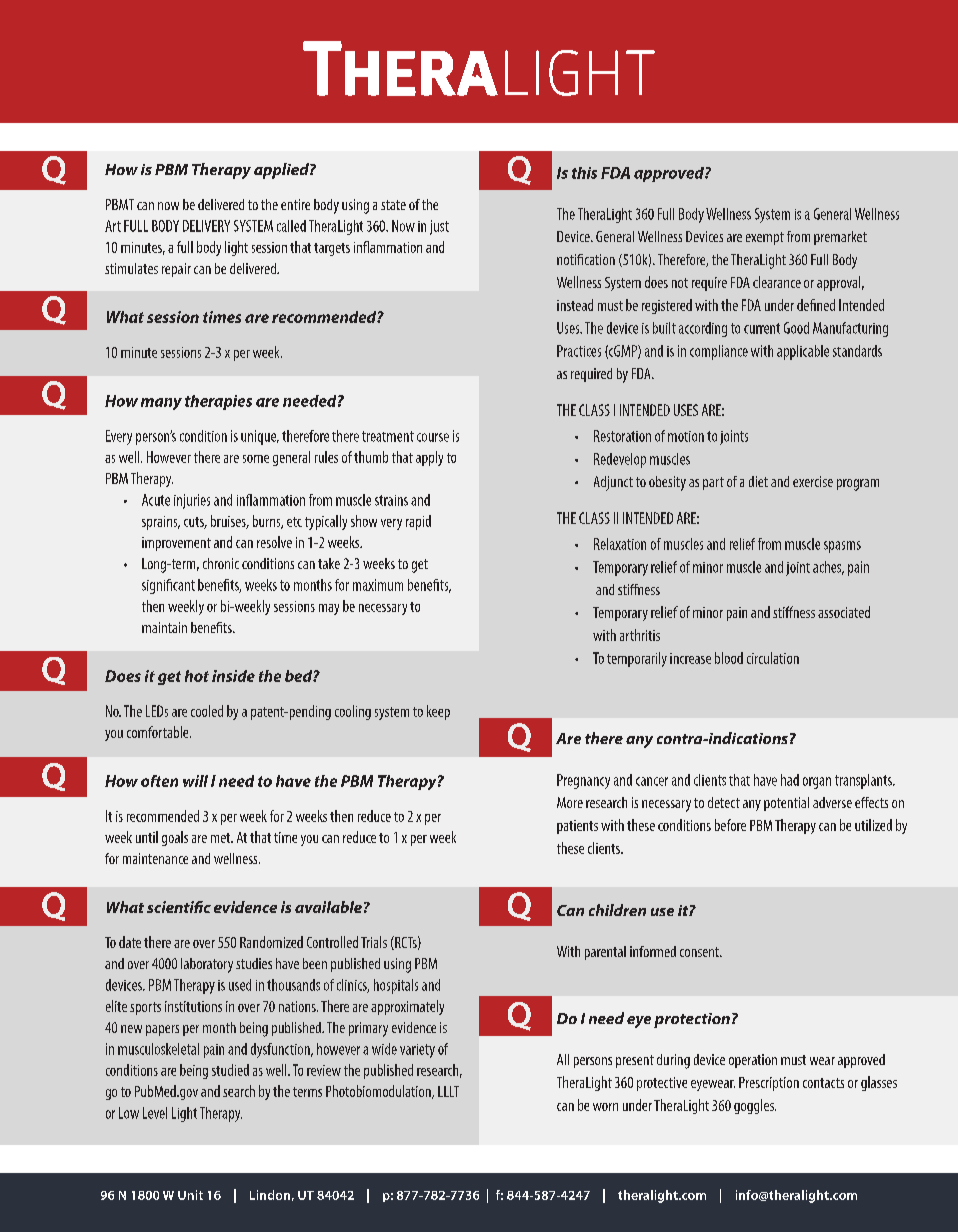 This screenshot has width=958, height=1232. Describe the element at coordinates (828, 568) in the screenshot. I see `aches` at that location.
